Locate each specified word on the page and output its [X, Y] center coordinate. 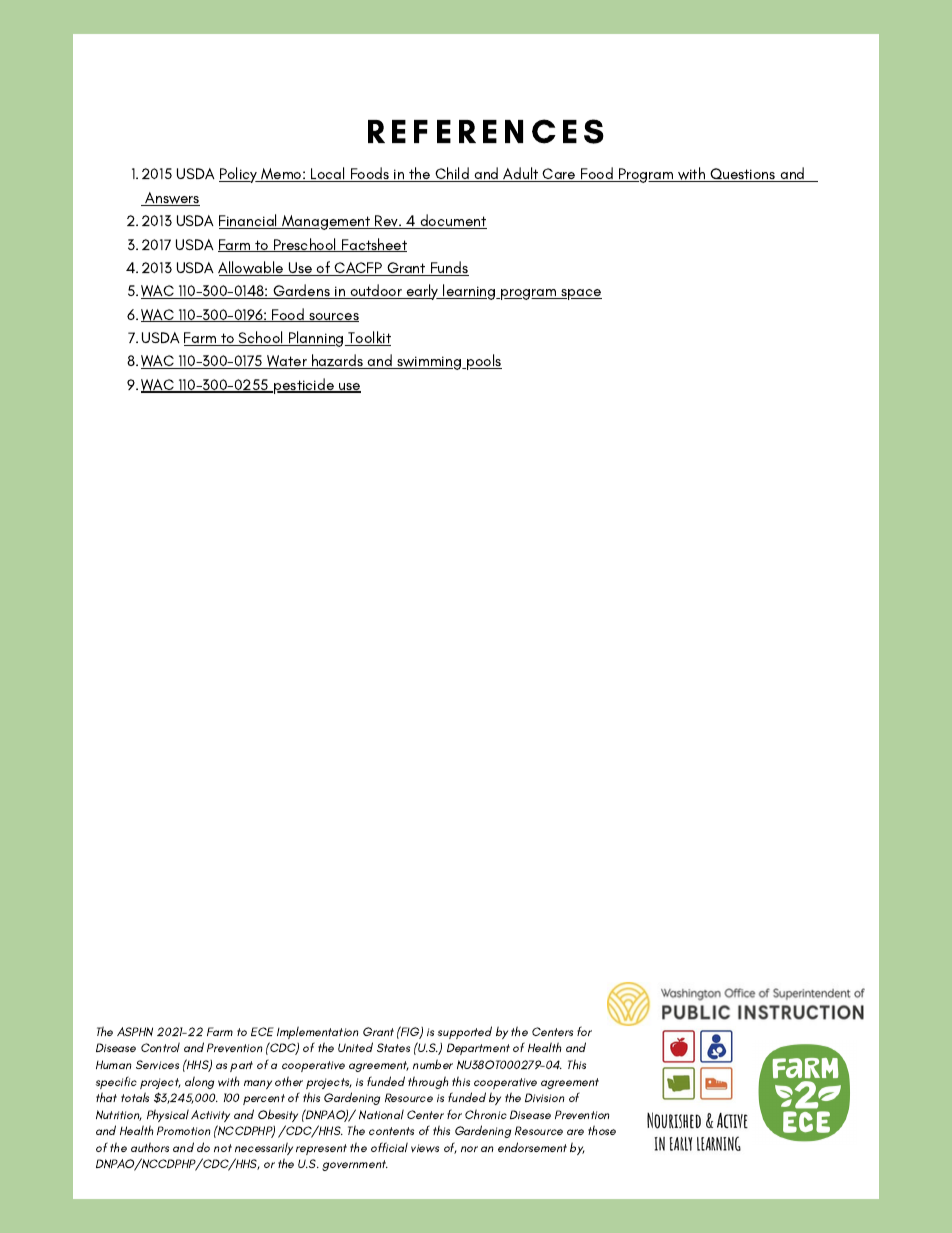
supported [465, 1032]
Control [160, 1047]
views [425, 1148]
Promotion [183, 1130]
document [452, 221]
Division [544, 1098]
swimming [429, 363]
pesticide [304, 386]
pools [483, 362]
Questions [743, 175]
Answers [171, 199]
